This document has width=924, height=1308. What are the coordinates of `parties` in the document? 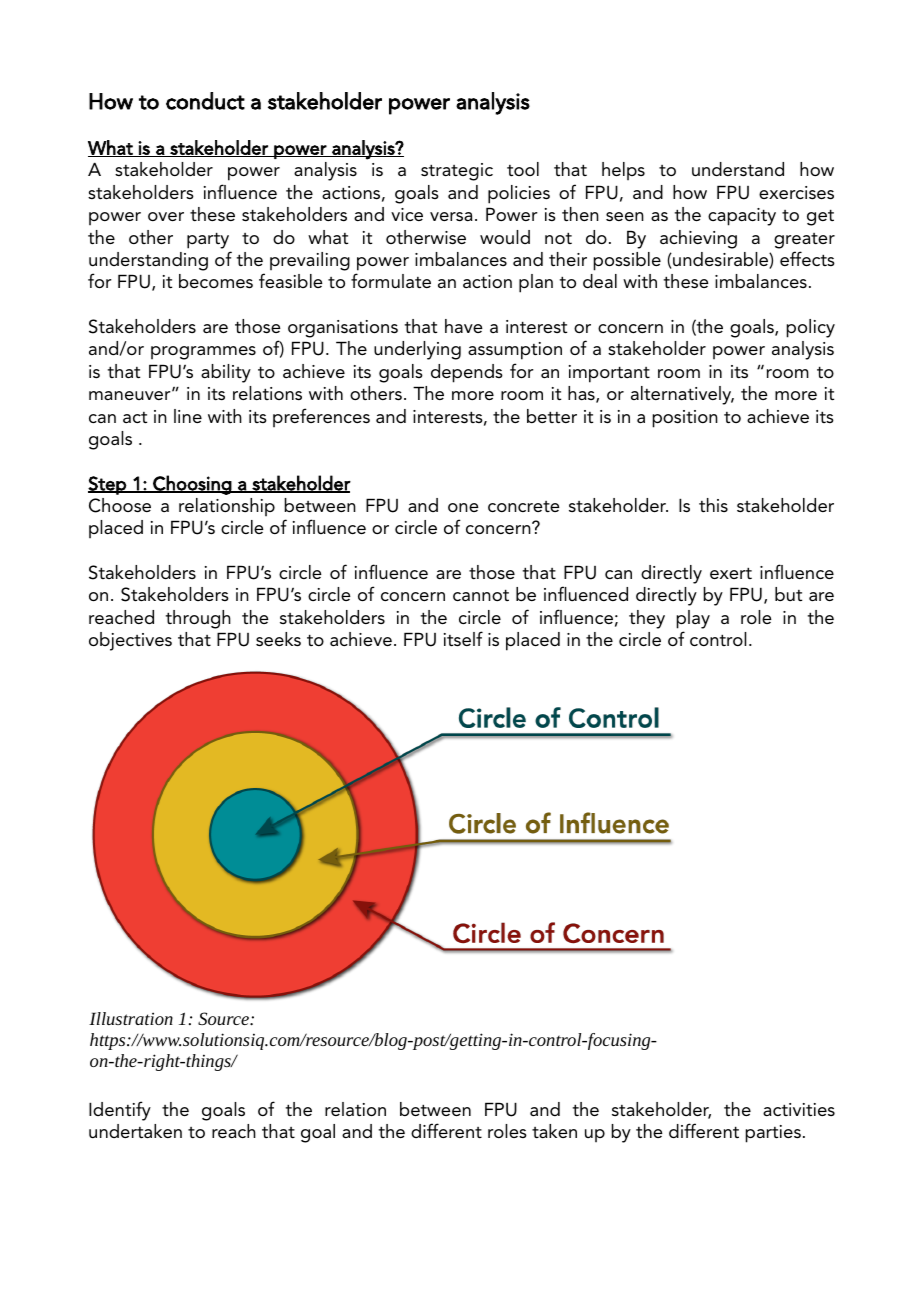 It's located at (773, 1134).
